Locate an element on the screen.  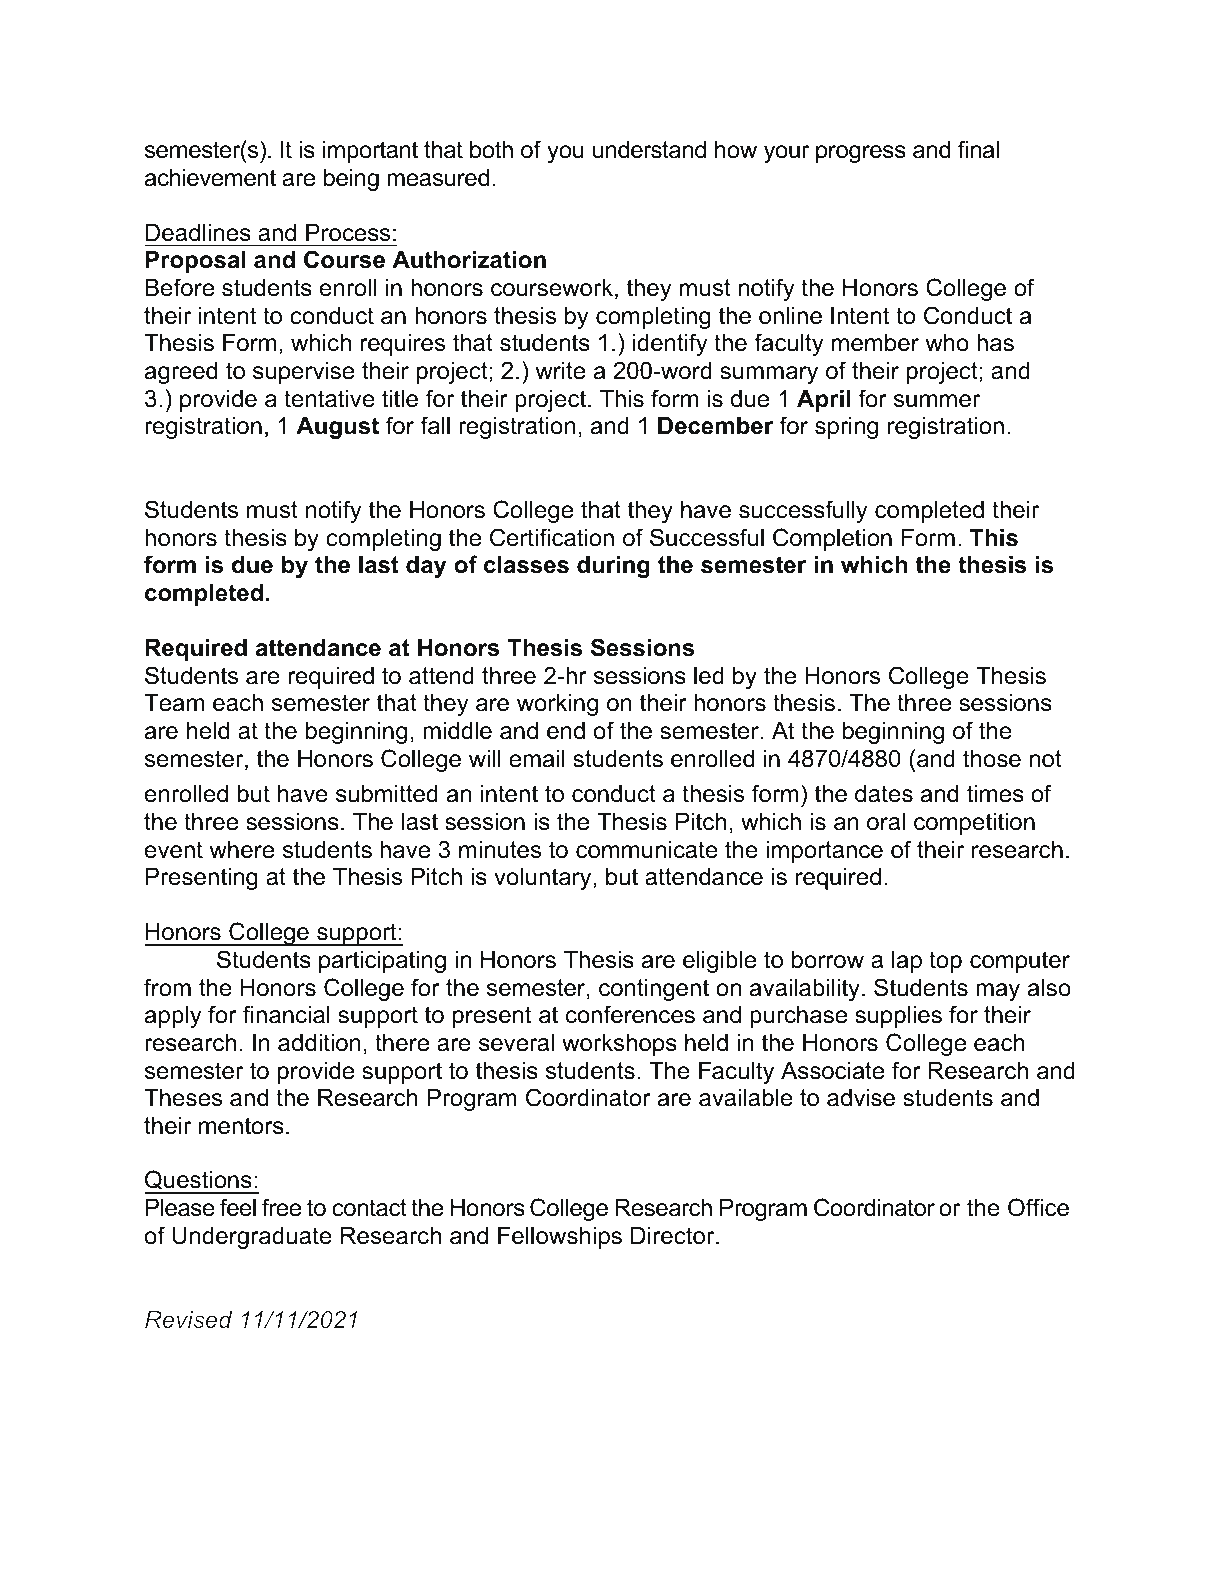
Director is located at coordinates (674, 1235).
